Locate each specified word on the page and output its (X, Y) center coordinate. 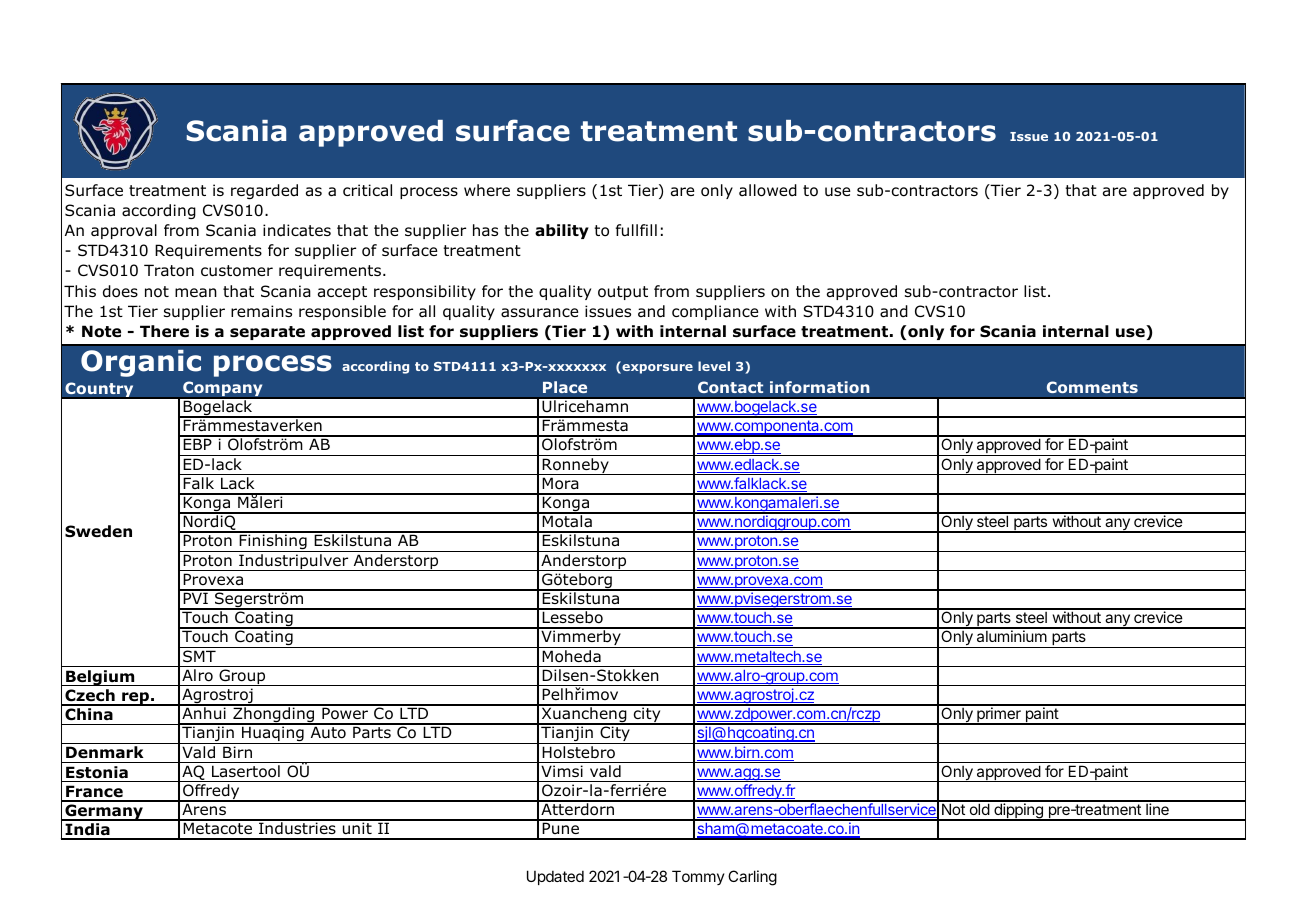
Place (565, 387)
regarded (264, 191)
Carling (752, 878)
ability (562, 231)
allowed (768, 190)
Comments (1092, 387)
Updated (555, 877)
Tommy (698, 877)
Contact (730, 387)
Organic (141, 363)
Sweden (98, 531)
